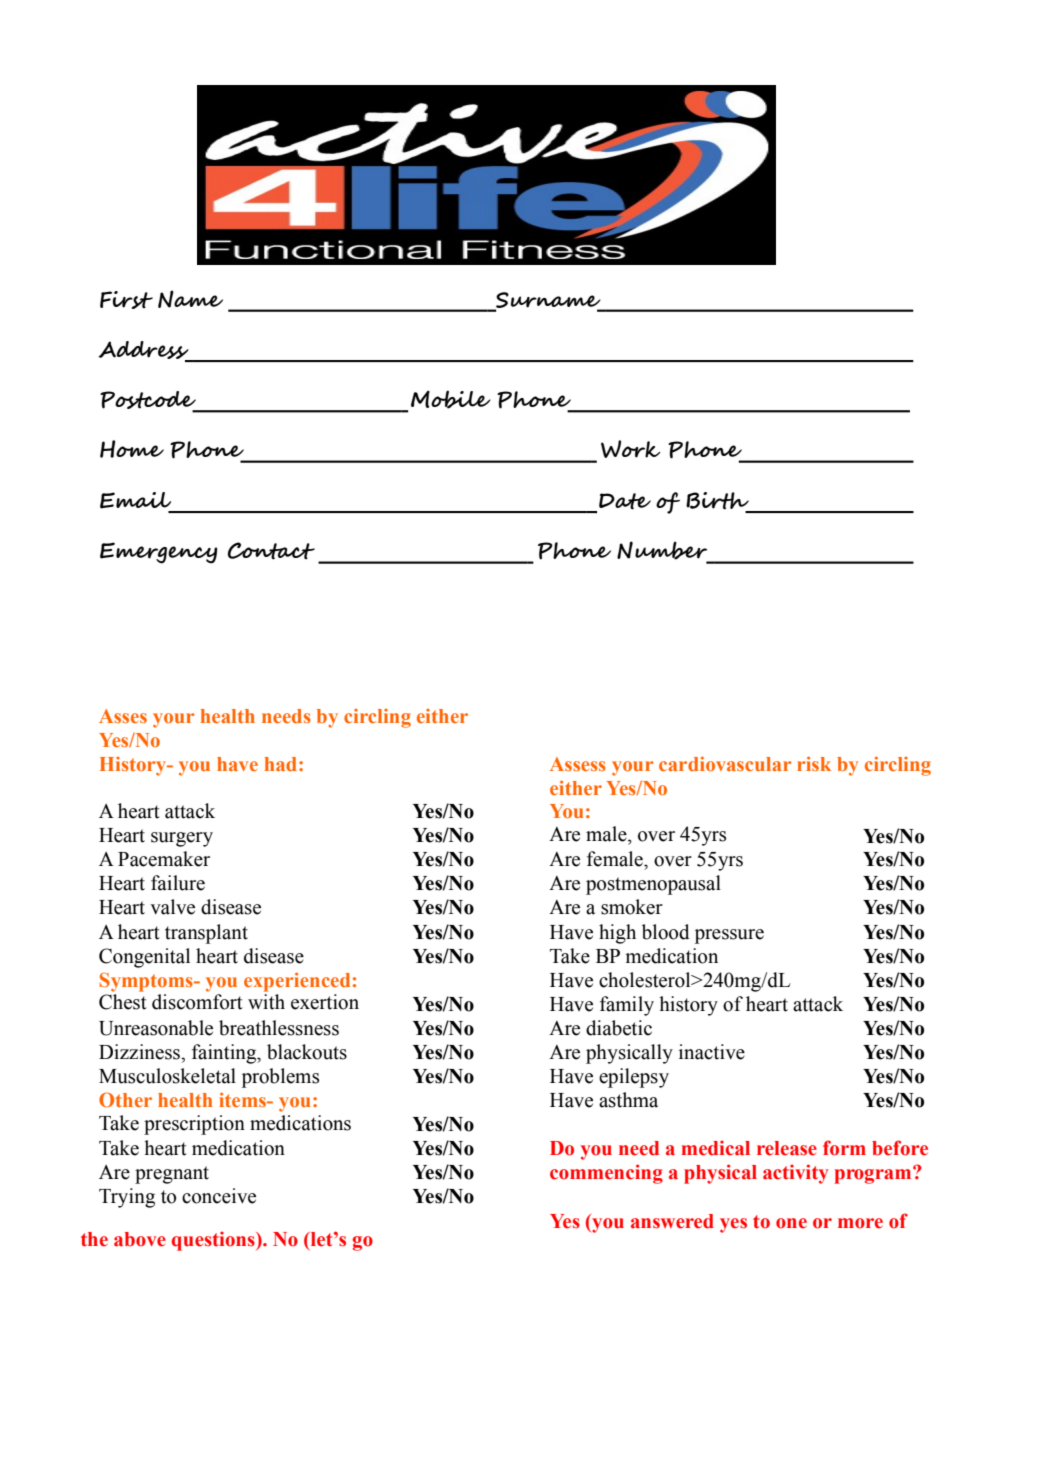 The width and height of the image is (1037, 1468). What do you see at coordinates (630, 449) in the image?
I see `Work` at bounding box center [630, 449].
